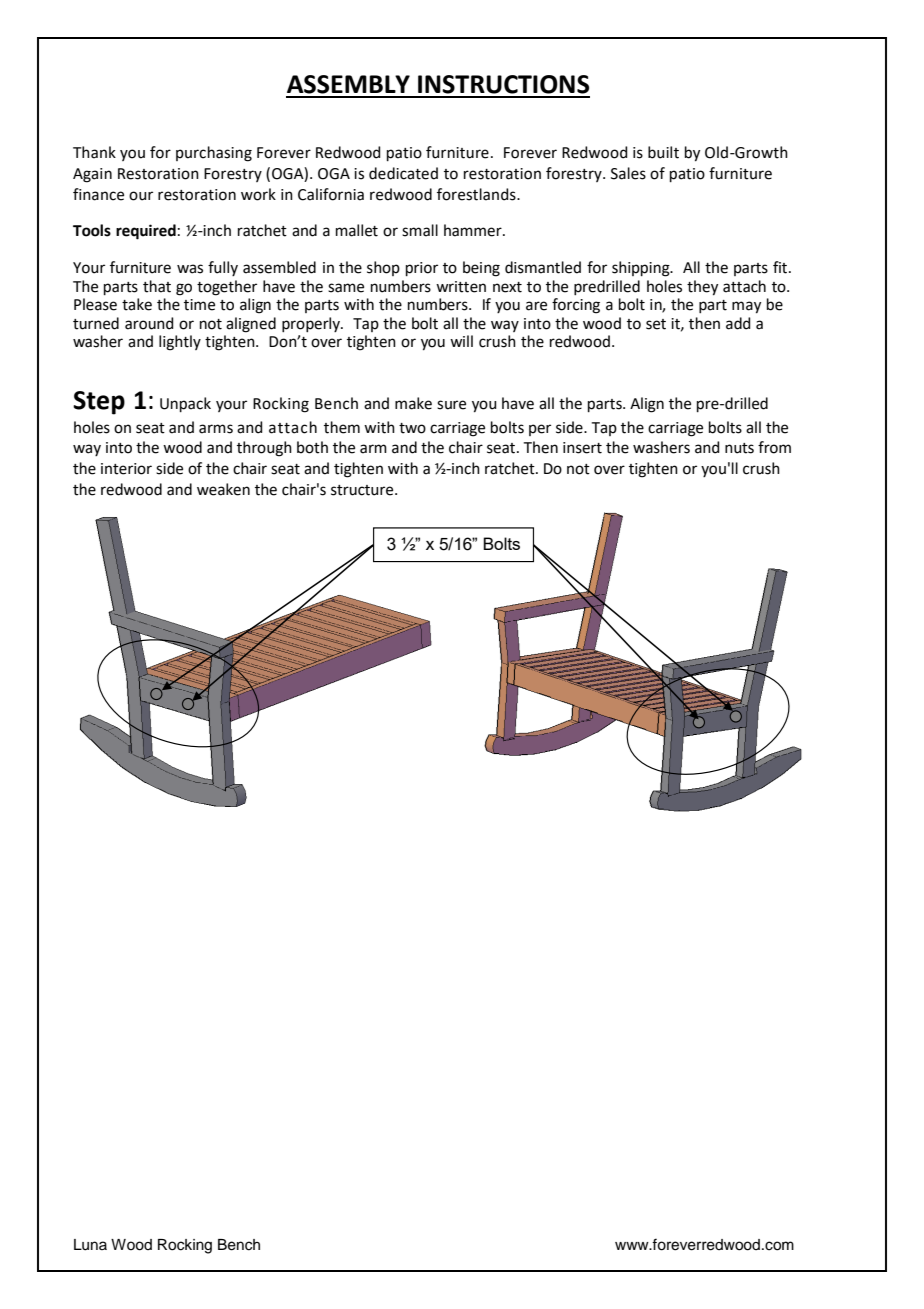 The width and height of the image is (924, 1309). What do you see at coordinates (663, 152) in the image?
I see `built` at bounding box center [663, 152].
